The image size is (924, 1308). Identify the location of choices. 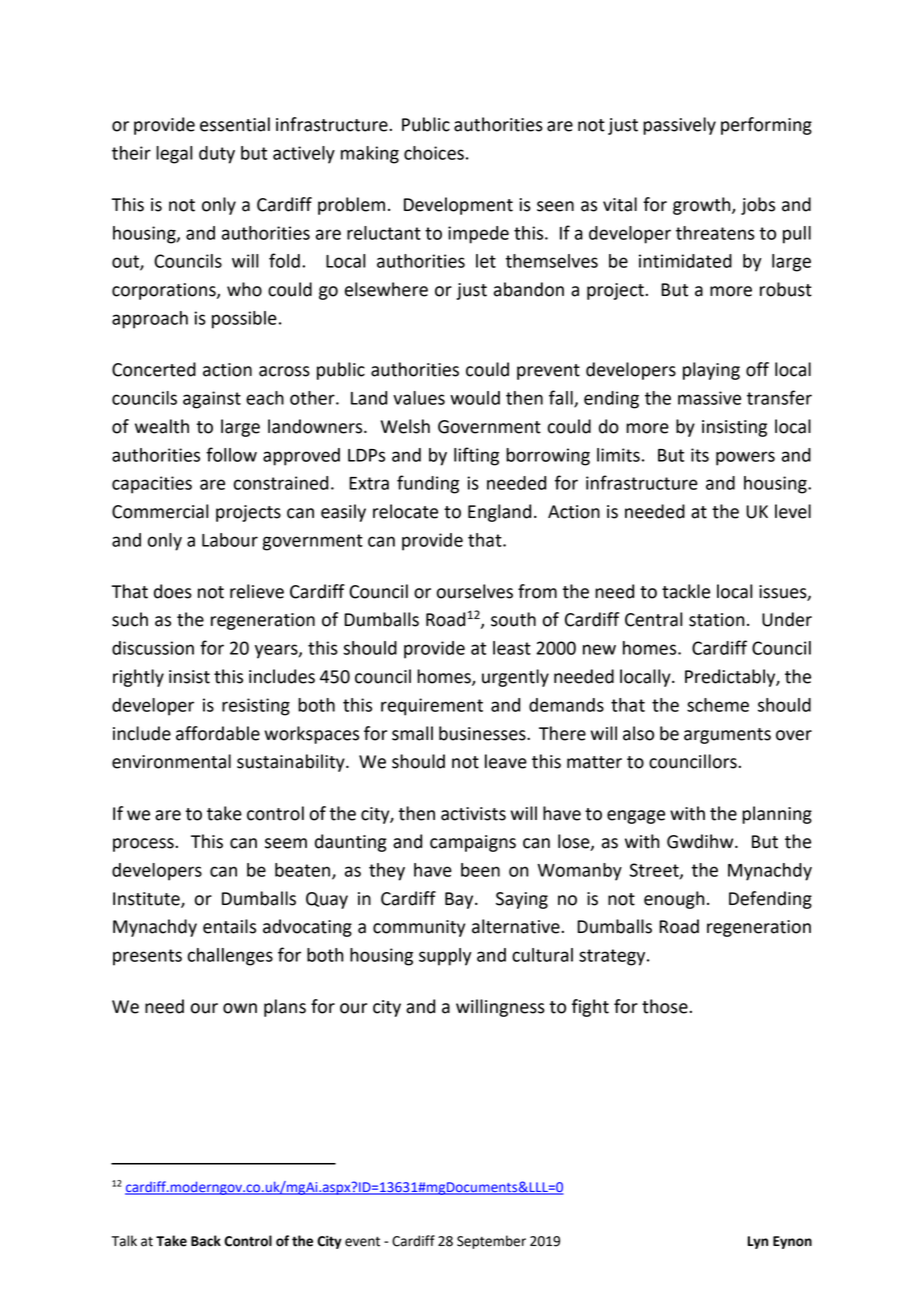
(434, 153).
